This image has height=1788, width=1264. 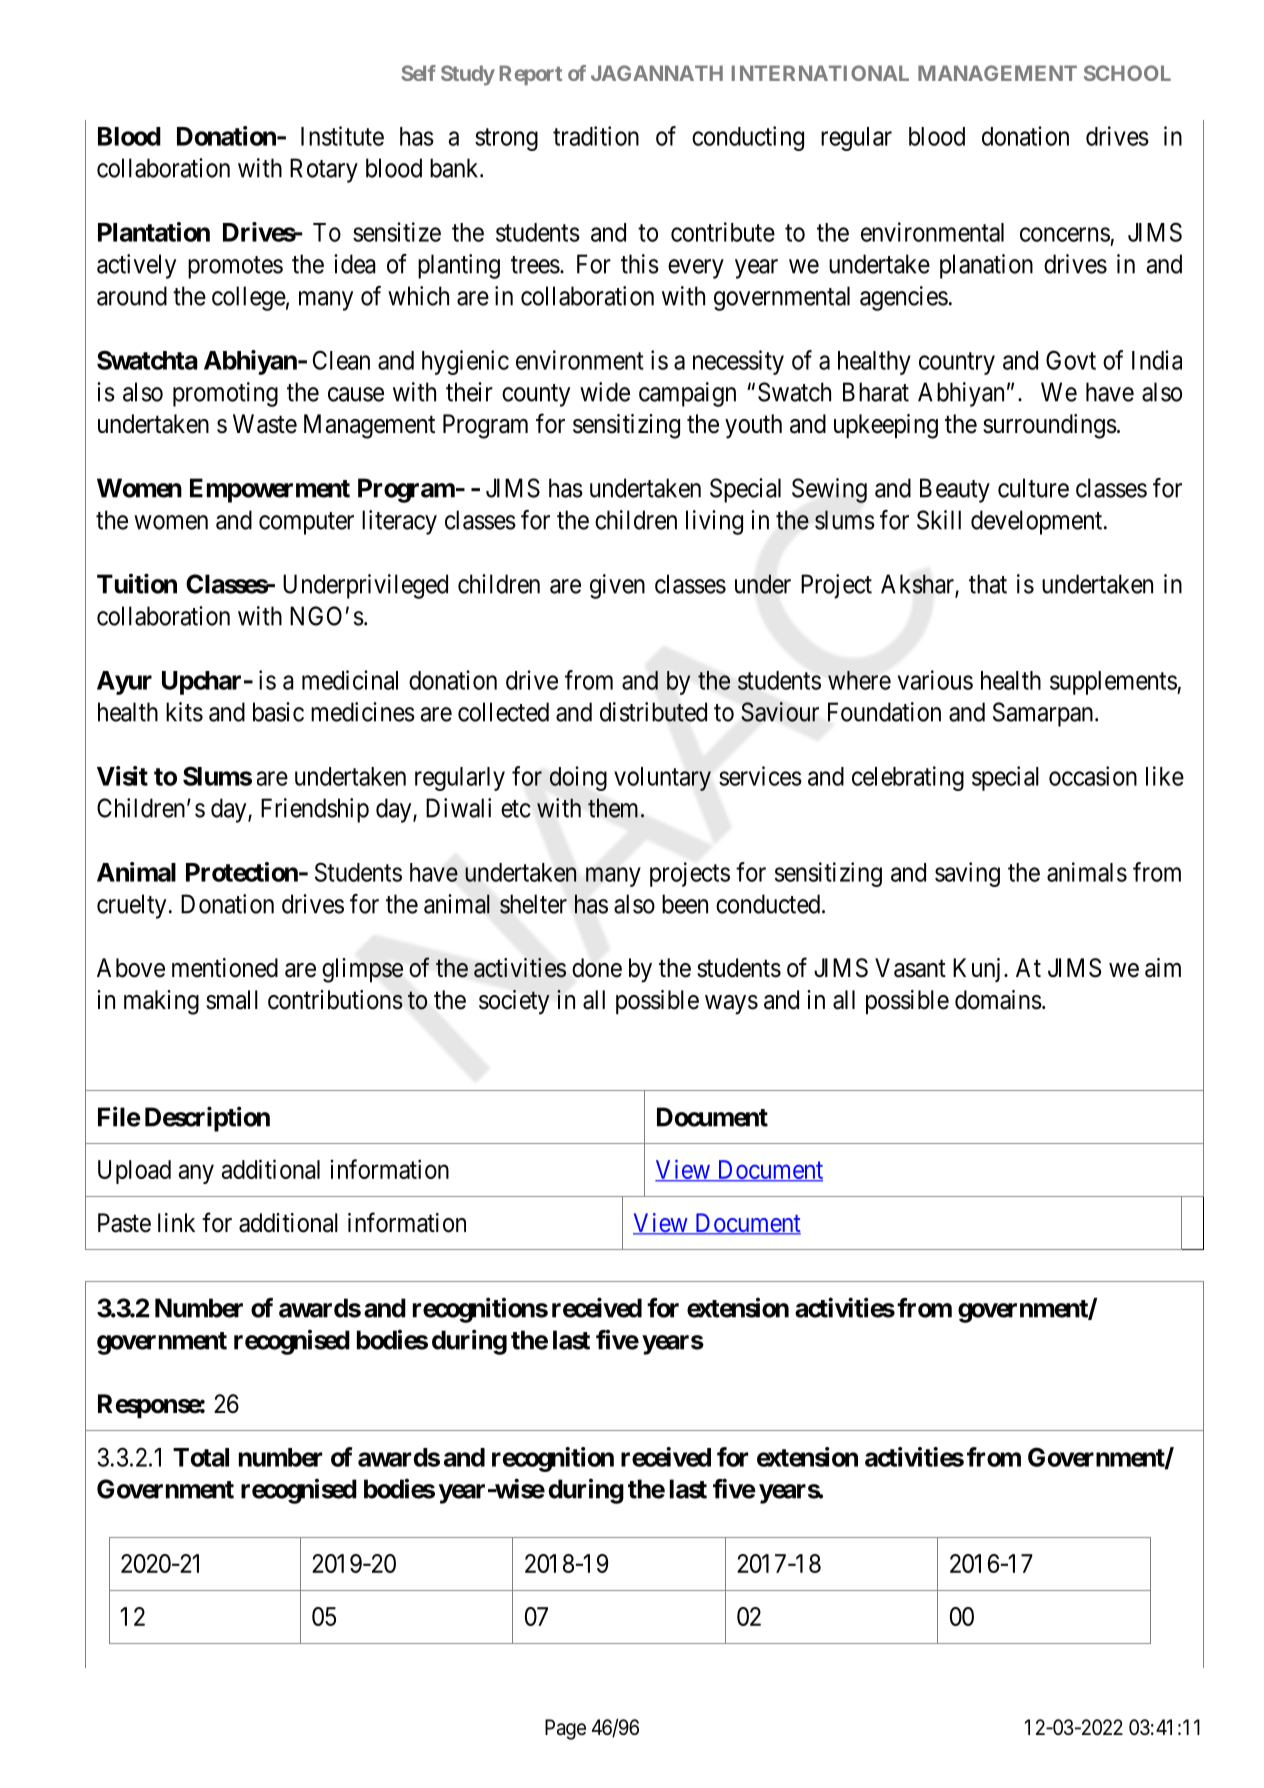 I want to click on Total, so click(x=201, y=1457).
